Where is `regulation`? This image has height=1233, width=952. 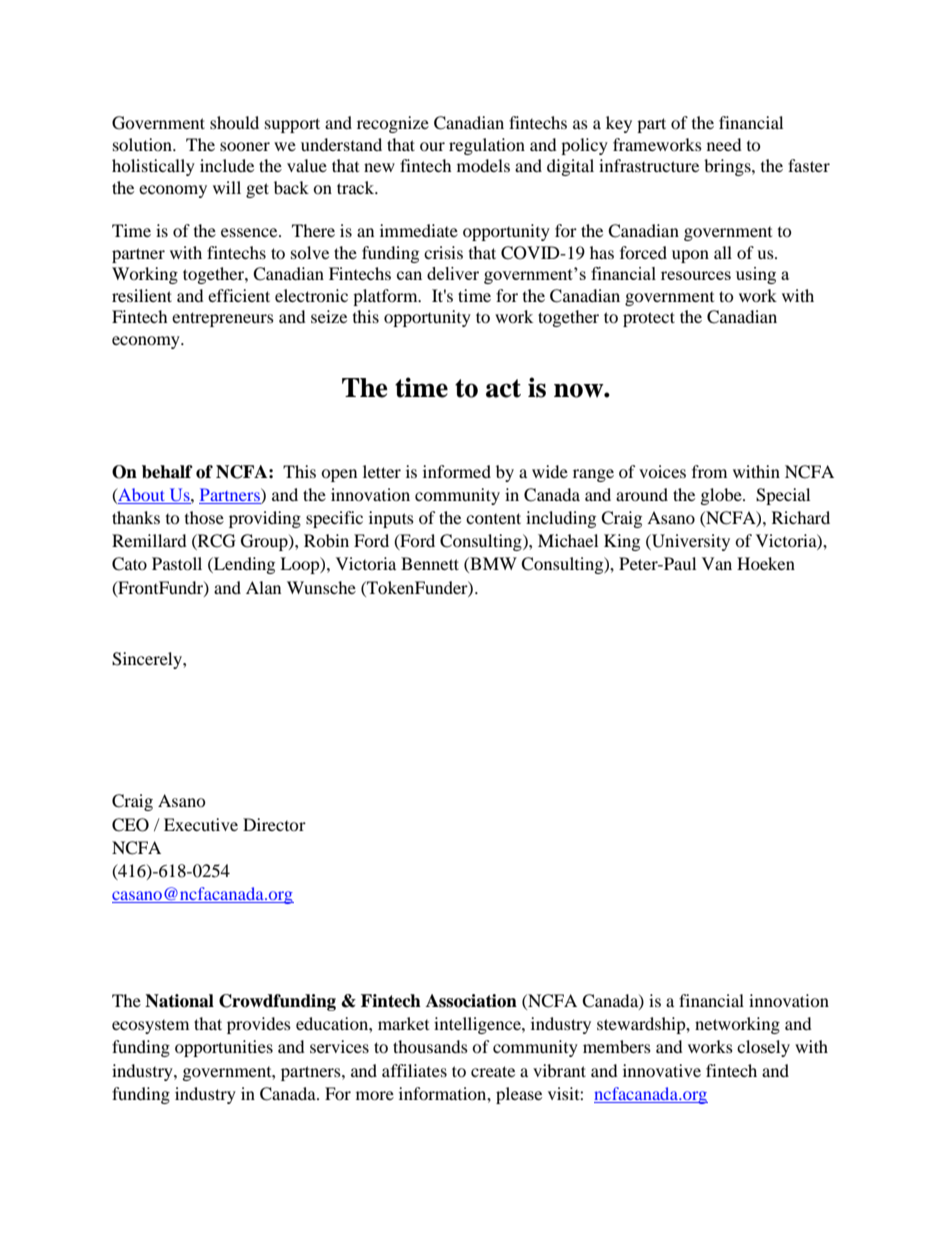
regulation is located at coordinates (487, 146).
